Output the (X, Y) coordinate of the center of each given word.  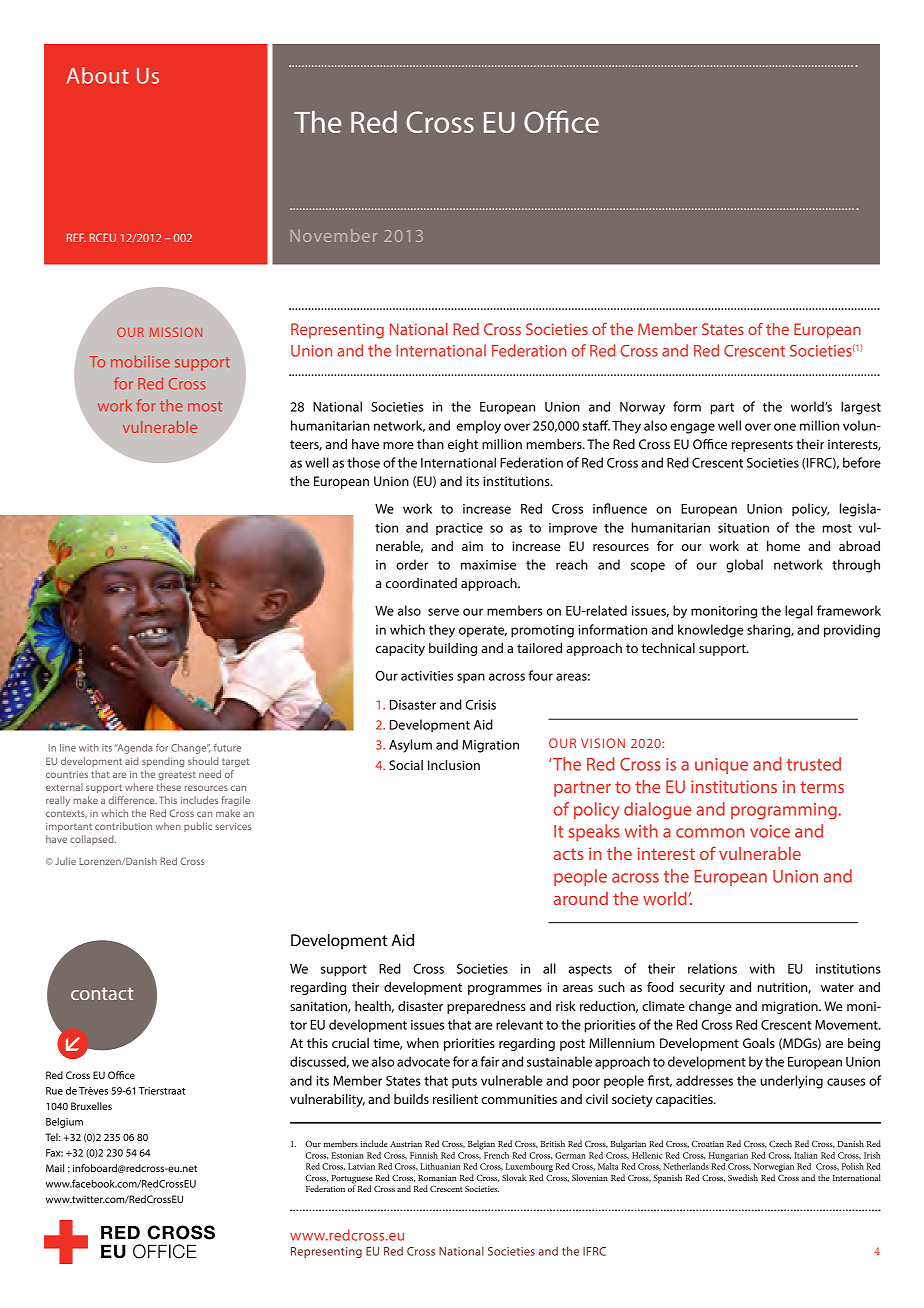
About (97, 75)
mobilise (140, 361)
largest (861, 408)
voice (770, 831)
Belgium (64, 1123)
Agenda (134, 749)
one (785, 427)
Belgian (481, 1145)
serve (443, 612)
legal (799, 612)
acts (568, 854)
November (334, 235)
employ (479, 427)
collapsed (93, 840)
